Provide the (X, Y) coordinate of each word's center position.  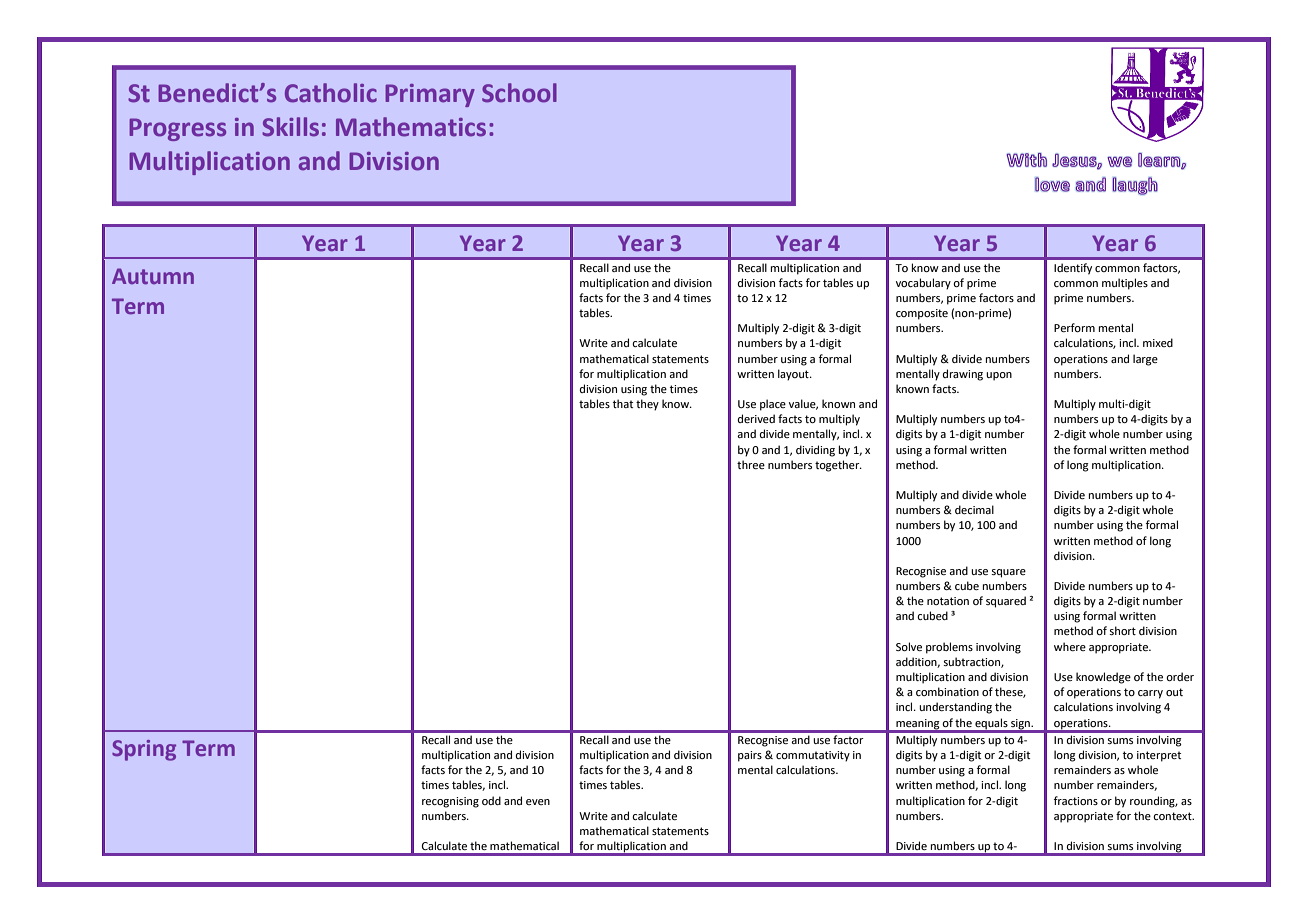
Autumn (153, 276)
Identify (1073, 269)
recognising (450, 802)
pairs (750, 756)
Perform (1074, 327)
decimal (974, 509)
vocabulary (923, 284)
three (751, 464)
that (623, 403)
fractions (1076, 800)
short (1122, 630)
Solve (909, 646)
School (519, 93)
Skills (290, 127)
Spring (144, 750)
